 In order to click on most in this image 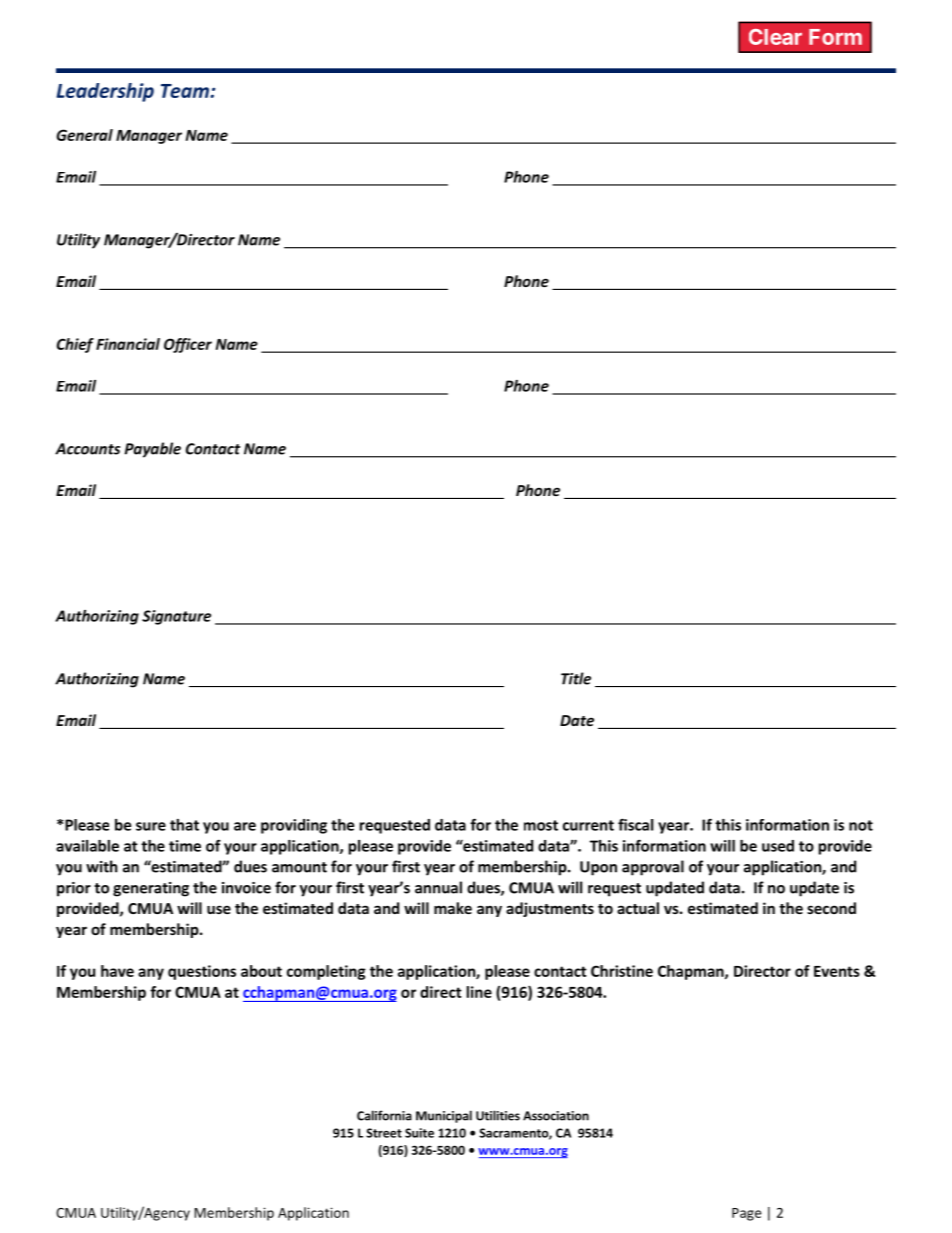, I will do `click(541, 825)`.
